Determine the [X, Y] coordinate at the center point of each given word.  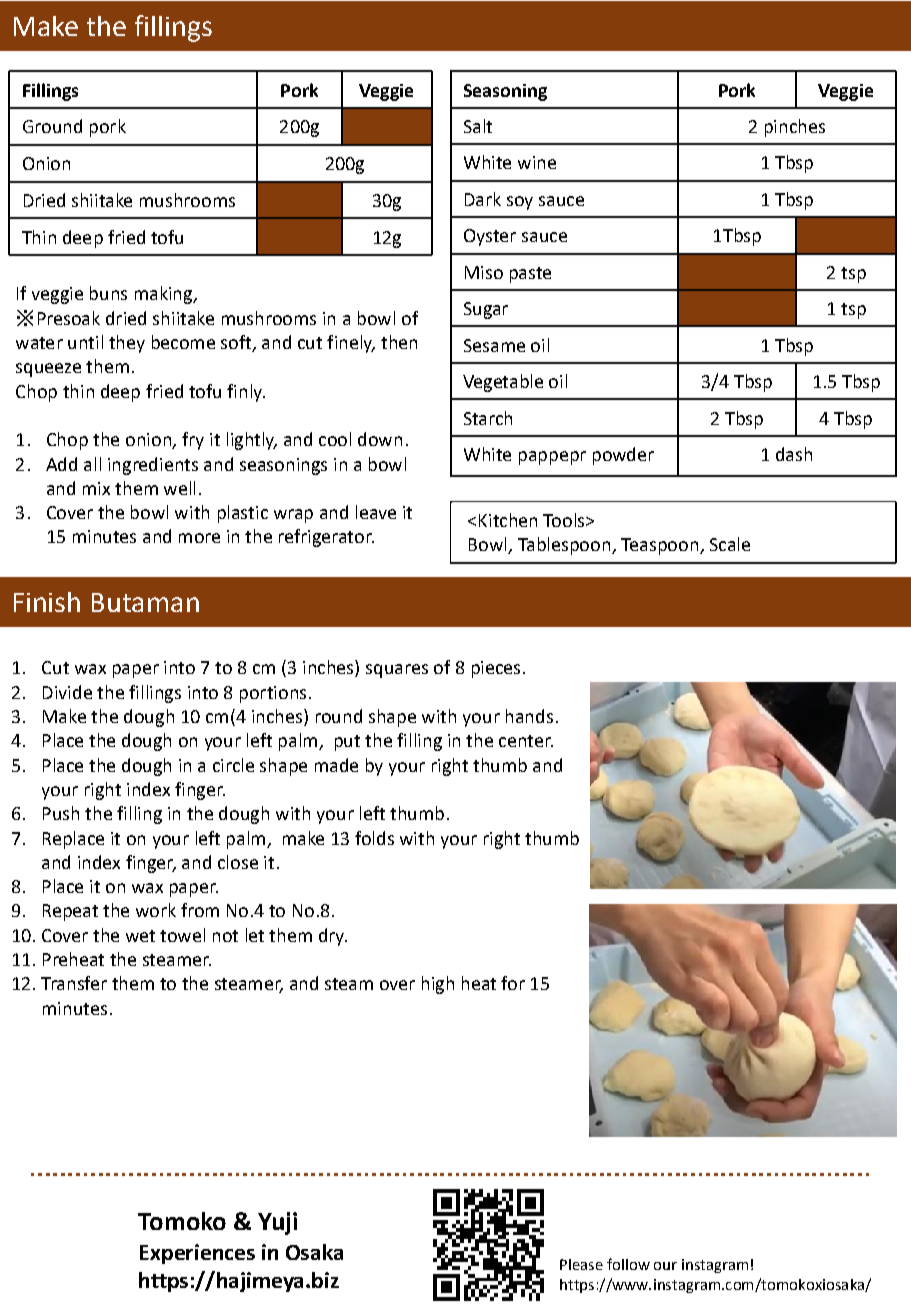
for [513, 983]
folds [374, 838]
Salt [478, 126]
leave [376, 512]
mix [96, 488]
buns [108, 293]
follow [628, 1264]
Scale [730, 544]
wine [537, 162]
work [156, 910]
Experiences [197, 1254]
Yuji [277, 1223]
